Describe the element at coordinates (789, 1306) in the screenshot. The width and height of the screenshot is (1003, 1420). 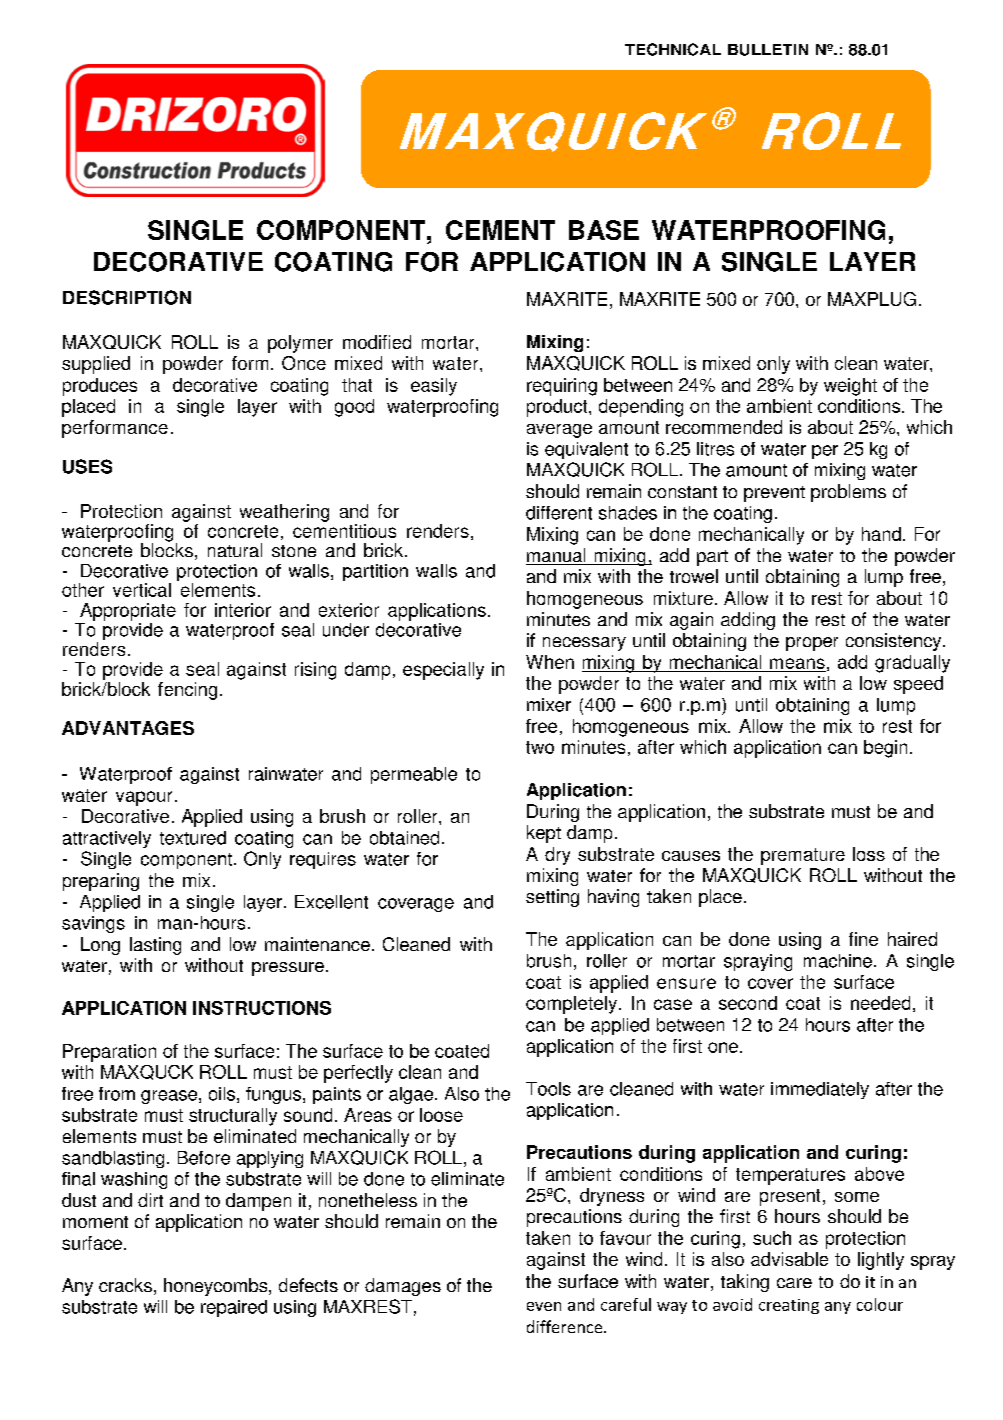
I see `creating` at that location.
